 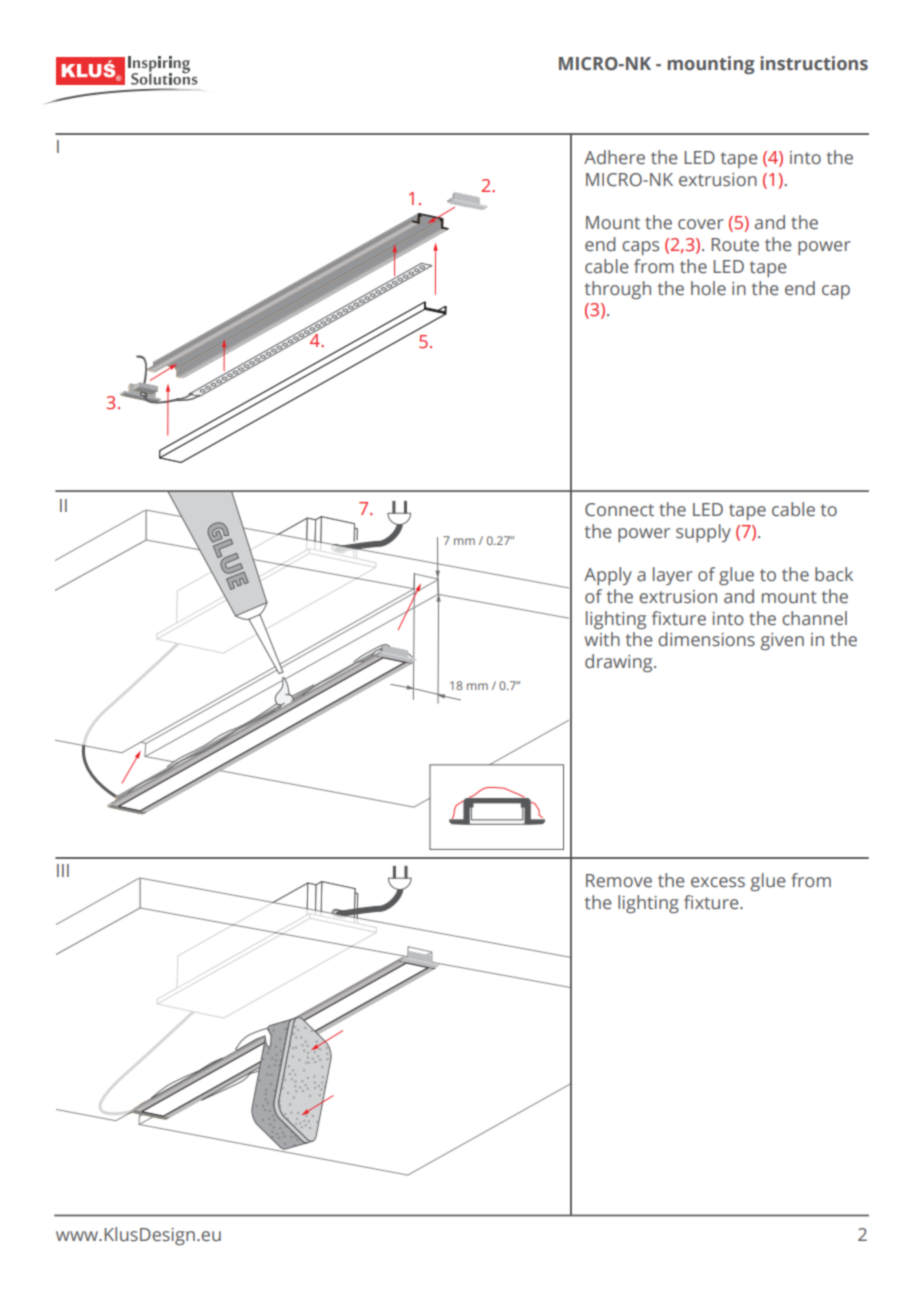 What do you see at coordinates (614, 157) in the screenshot?
I see `Adhere` at bounding box center [614, 157].
